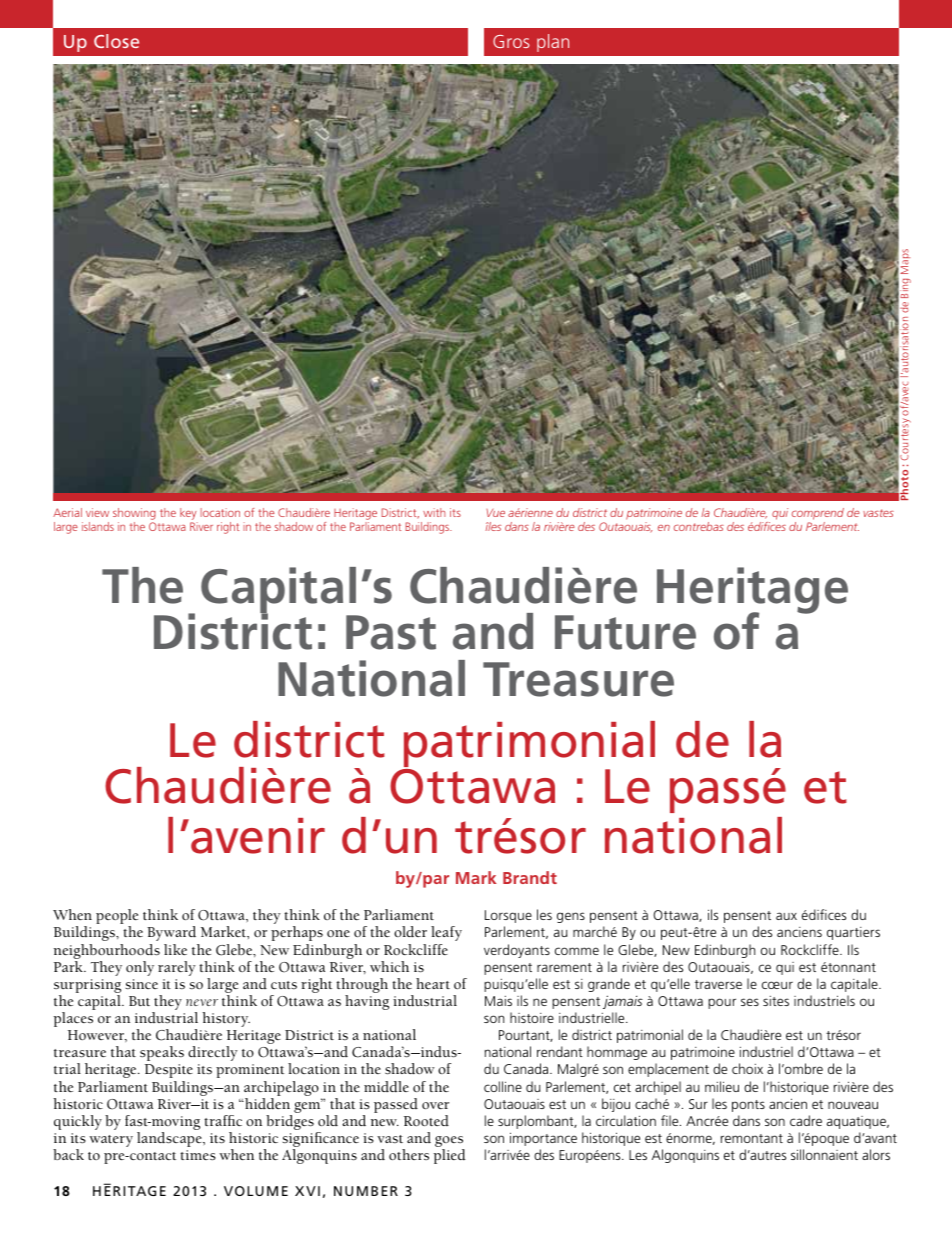  Describe the element at coordinates (434, 512) in the screenshot. I see `with` at that location.
